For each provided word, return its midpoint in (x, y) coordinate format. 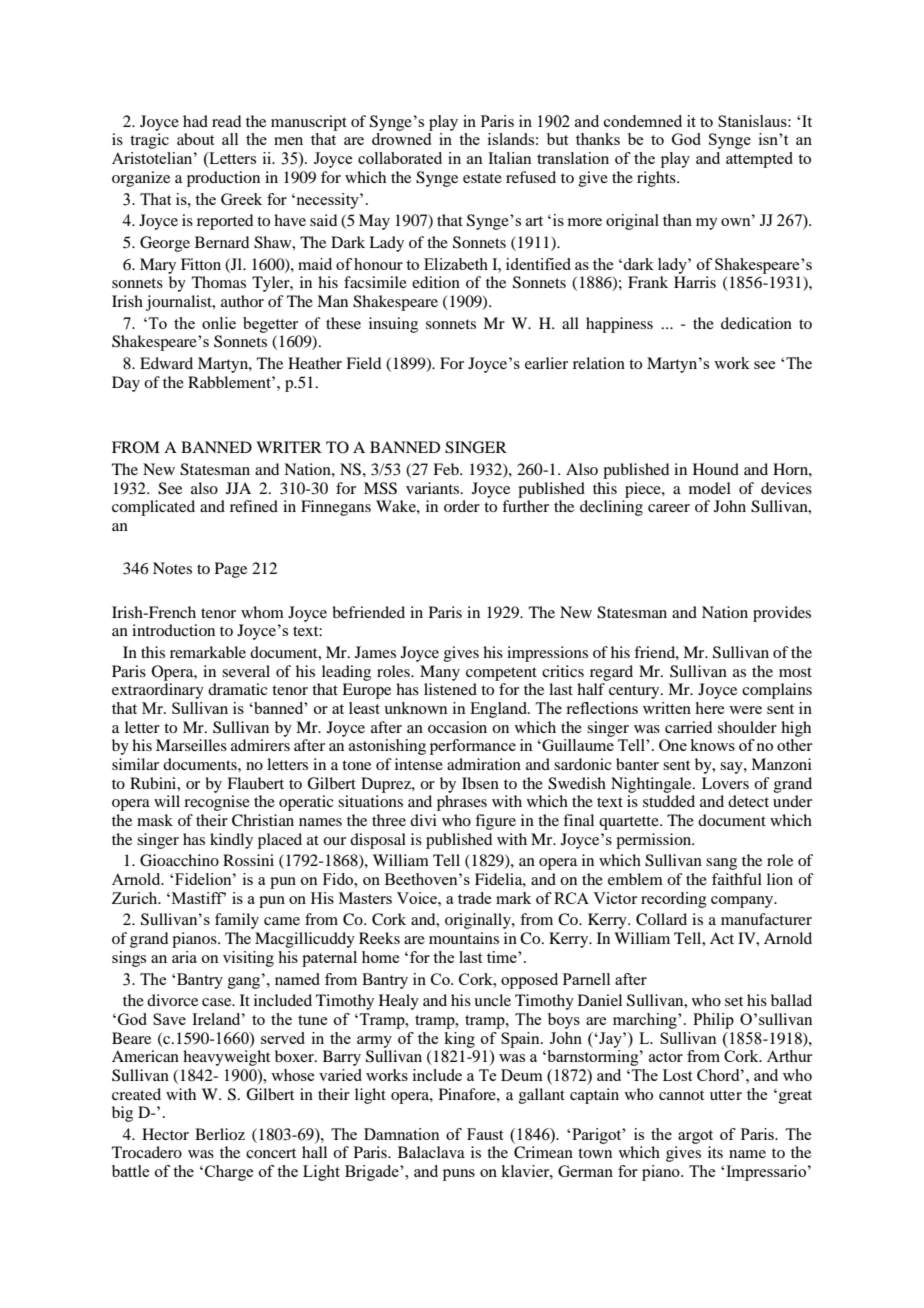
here (709, 708)
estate (482, 178)
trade (474, 898)
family (237, 921)
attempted (759, 160)
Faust (485, 1134)
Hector (165, 1134)
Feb (447, 469)
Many (440, 673)
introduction (173, 630)
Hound (716, 469)
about (195, 139)
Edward (166, 363)
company (743, 902)
